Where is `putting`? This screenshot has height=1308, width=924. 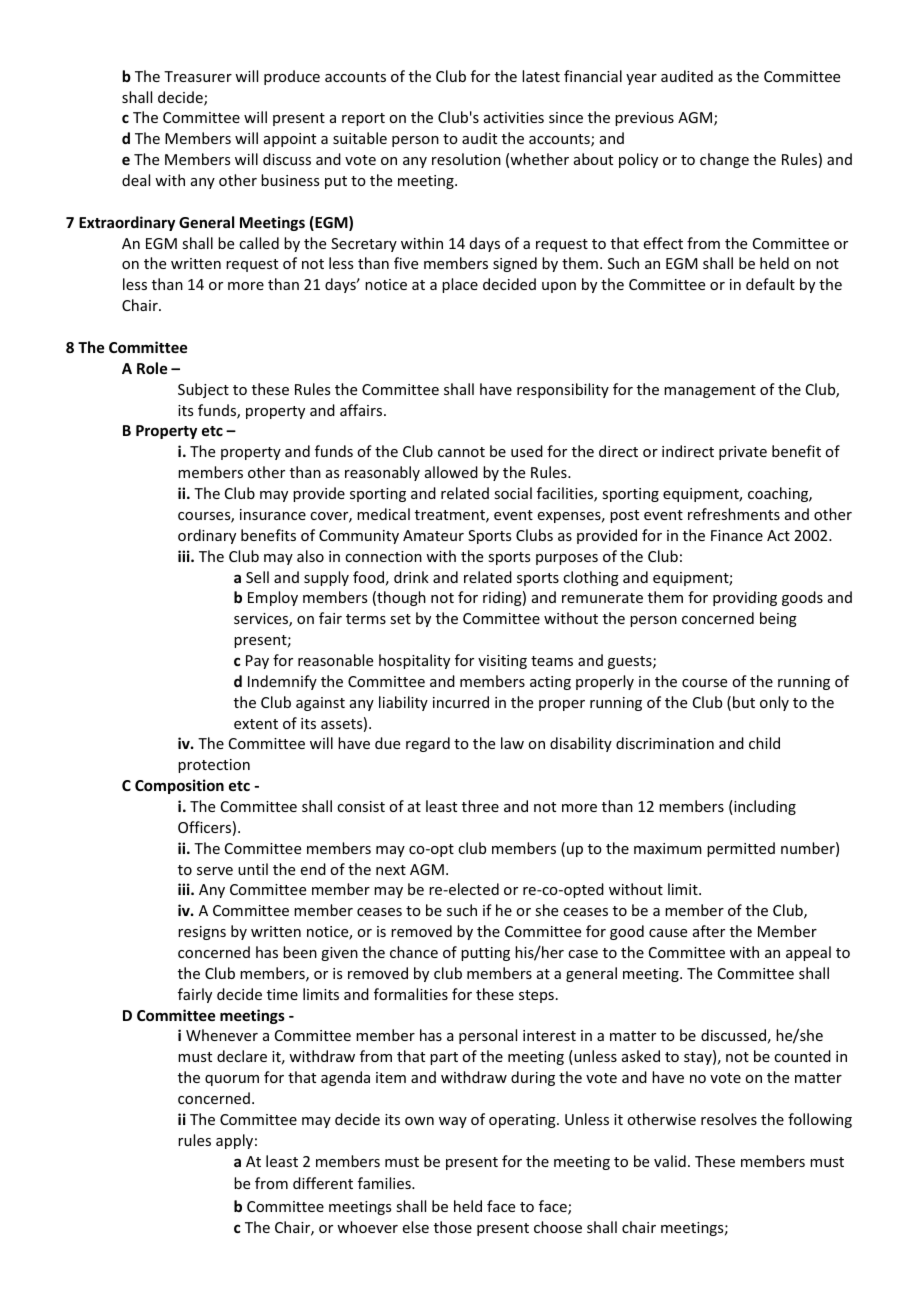
putting is located at coordinates (485, 954).
